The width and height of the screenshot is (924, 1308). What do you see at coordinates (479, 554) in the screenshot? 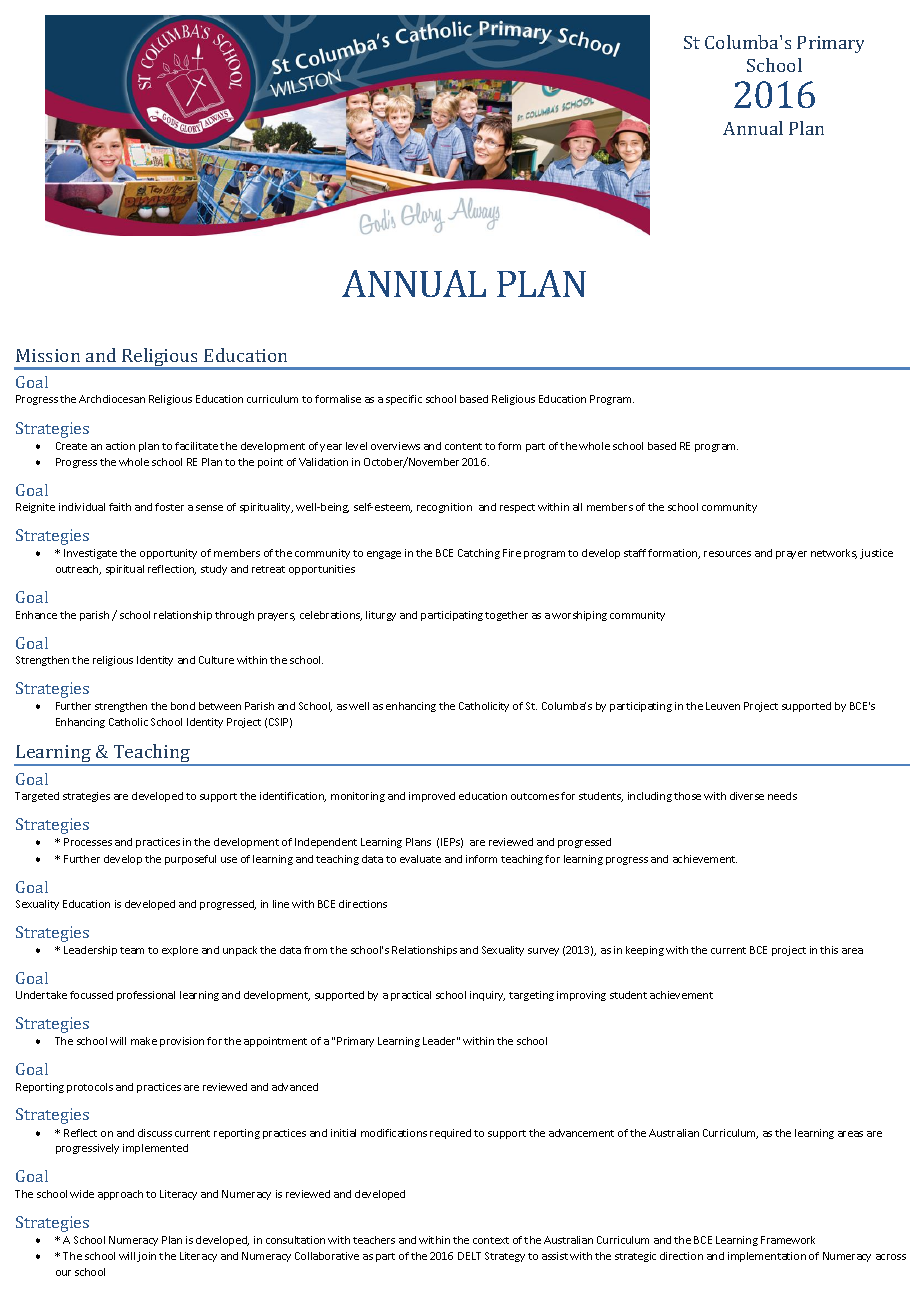
I see `Catching` at bounding box center [479, 554].
